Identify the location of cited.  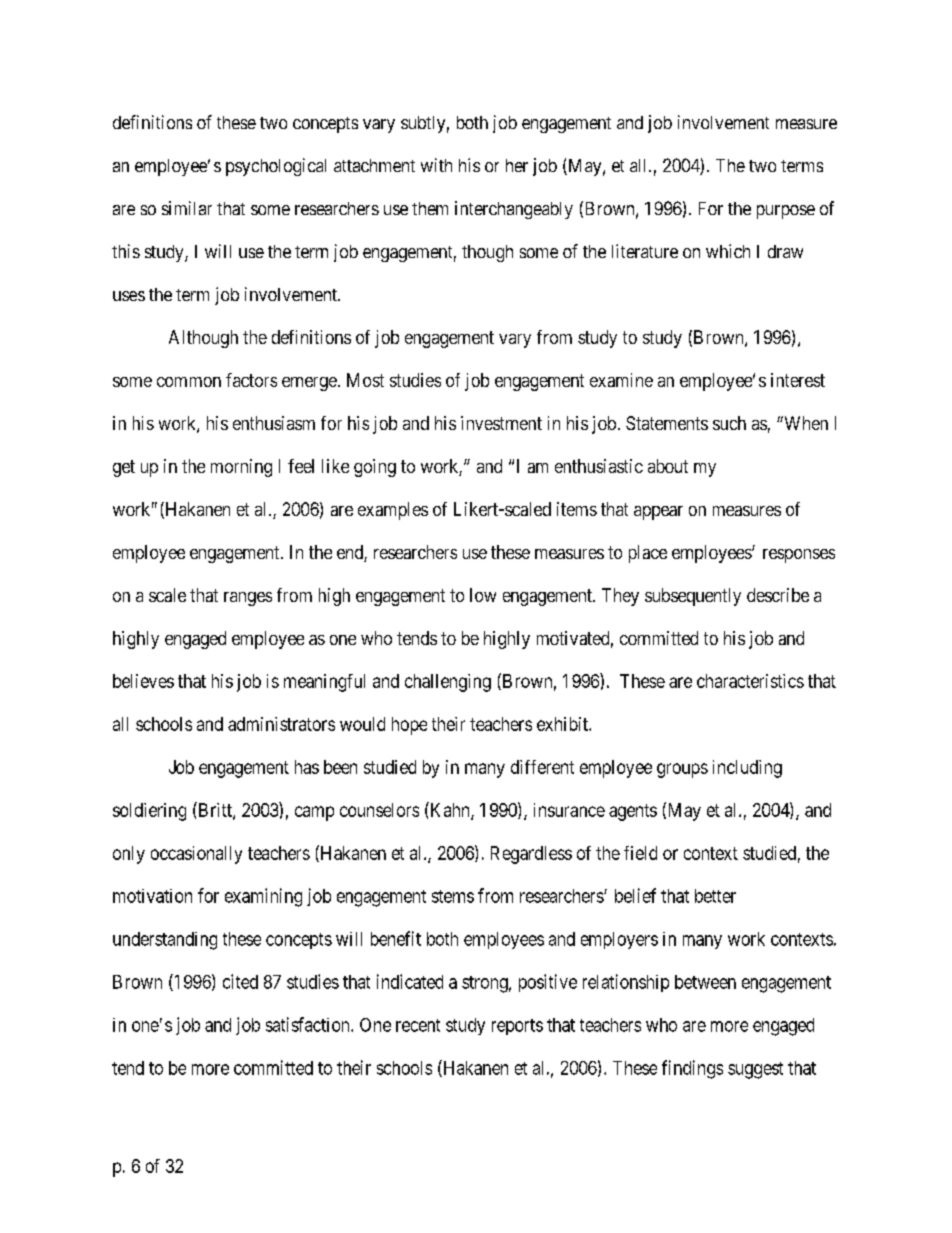
(240, 981).
